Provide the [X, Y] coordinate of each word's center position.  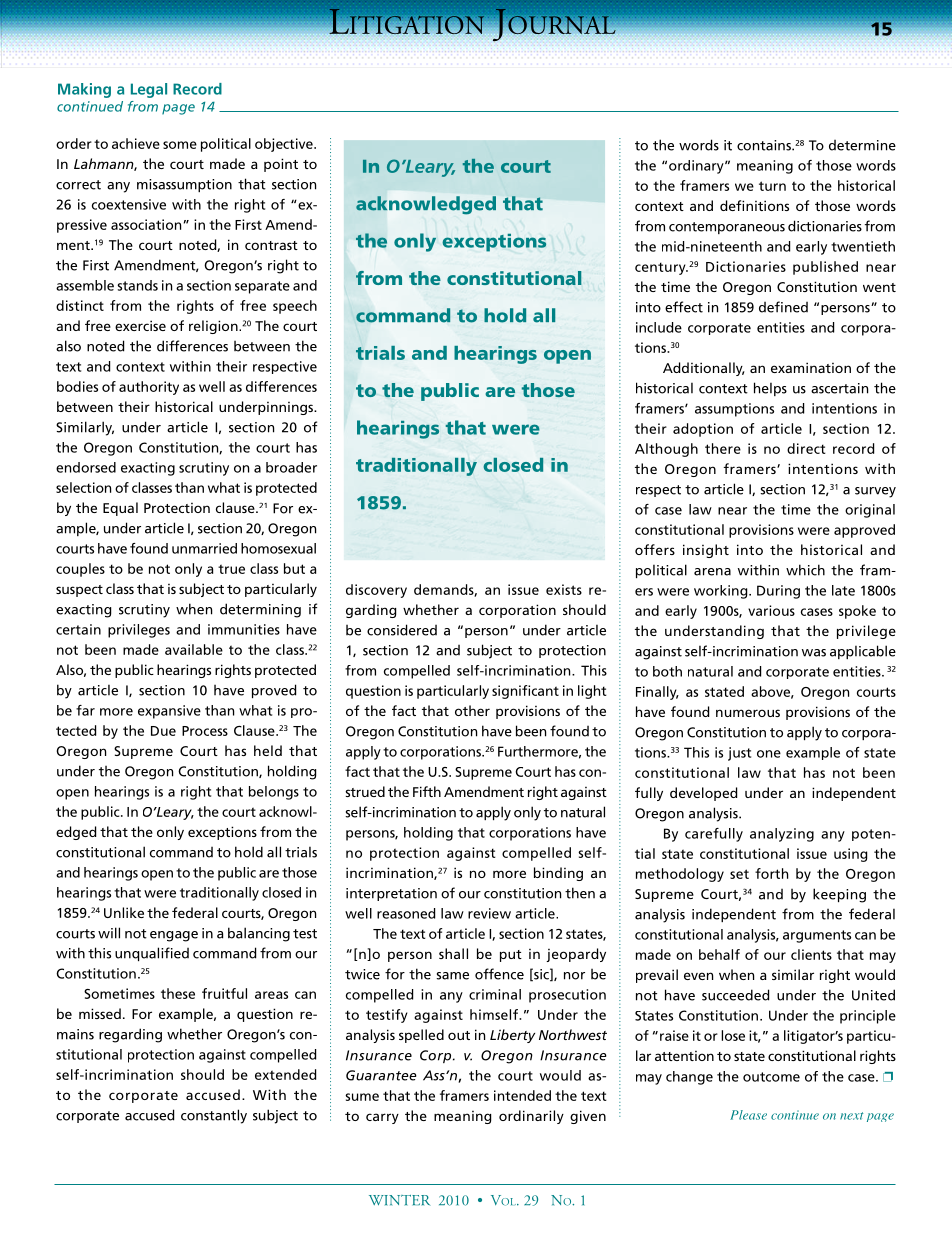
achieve [136, 143]
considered [402, 630]
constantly [214, 1116]
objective [285, 145]
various [771, 610]
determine [862, 145]
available [194, 649]
